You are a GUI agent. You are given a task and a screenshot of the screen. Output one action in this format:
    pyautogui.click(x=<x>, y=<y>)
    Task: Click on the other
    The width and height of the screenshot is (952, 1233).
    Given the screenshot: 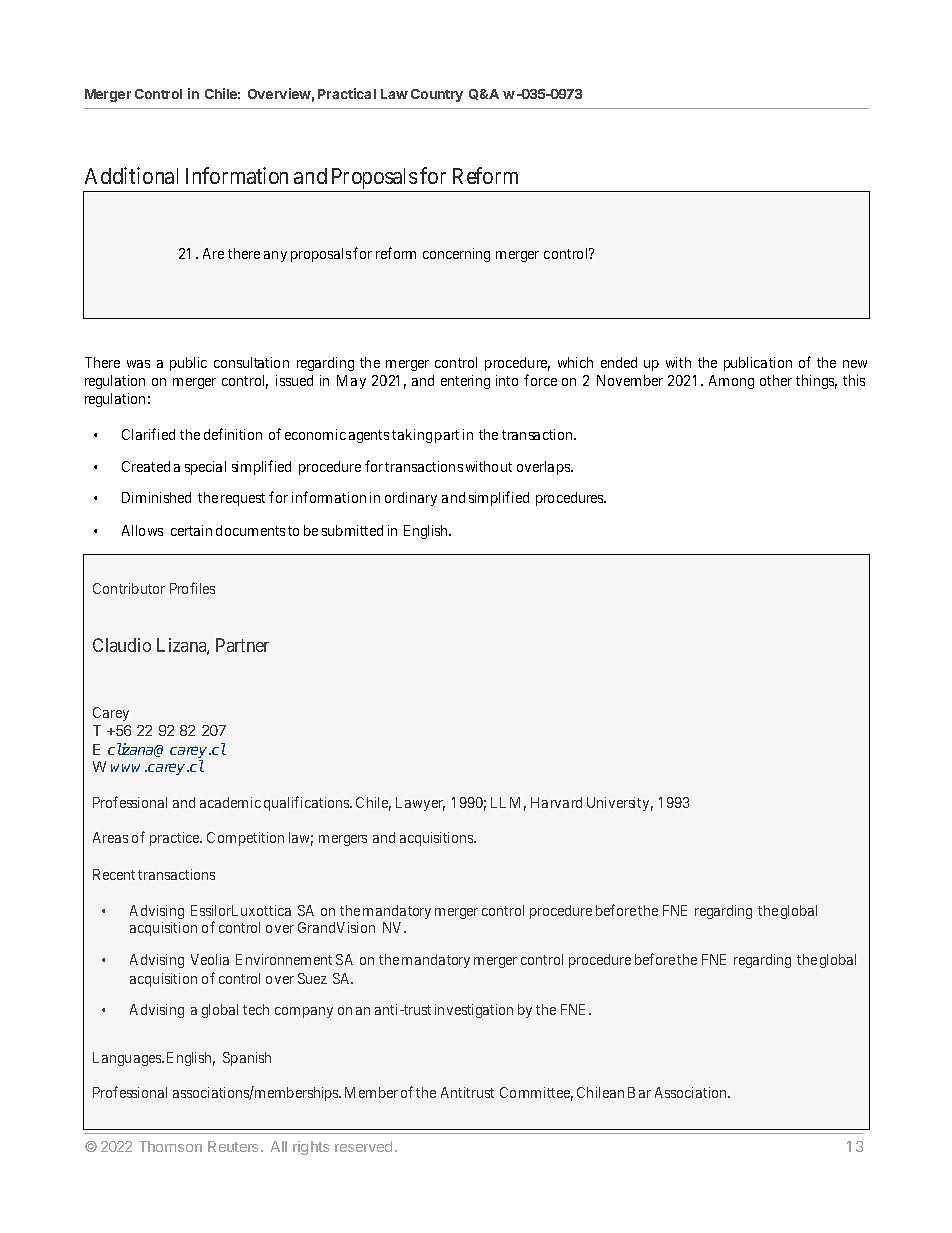 What is the action you would take?
    pyautogui.click(x=776, y=380)
